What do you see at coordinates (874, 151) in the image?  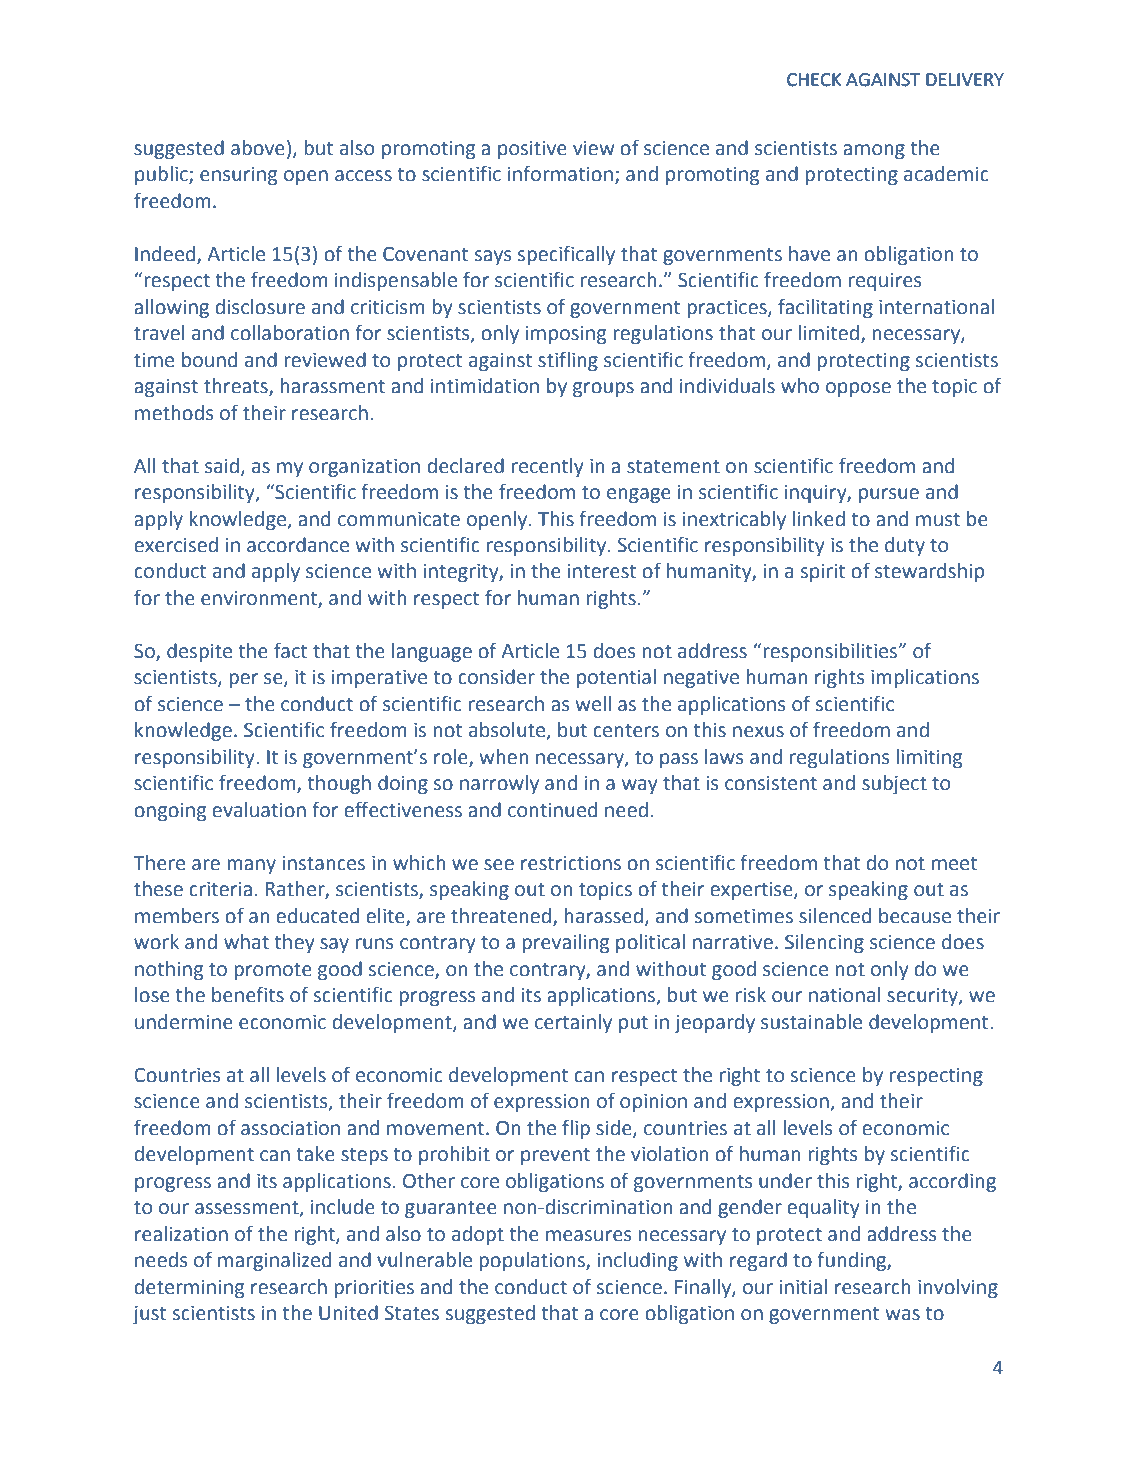 I see `among` at bounding box center [874, 151].
